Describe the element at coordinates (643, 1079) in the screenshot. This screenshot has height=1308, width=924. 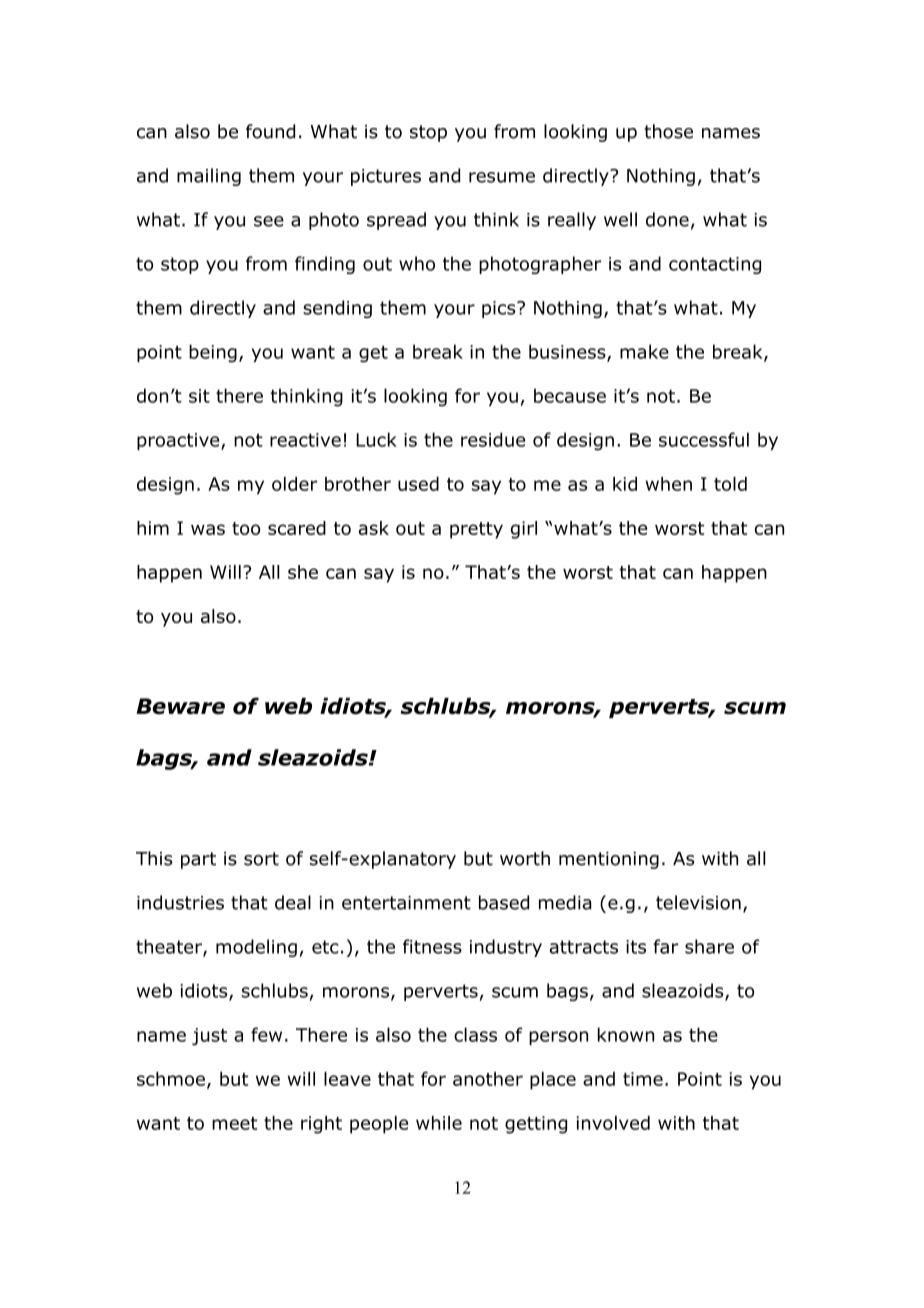
I see `time` at that location.
